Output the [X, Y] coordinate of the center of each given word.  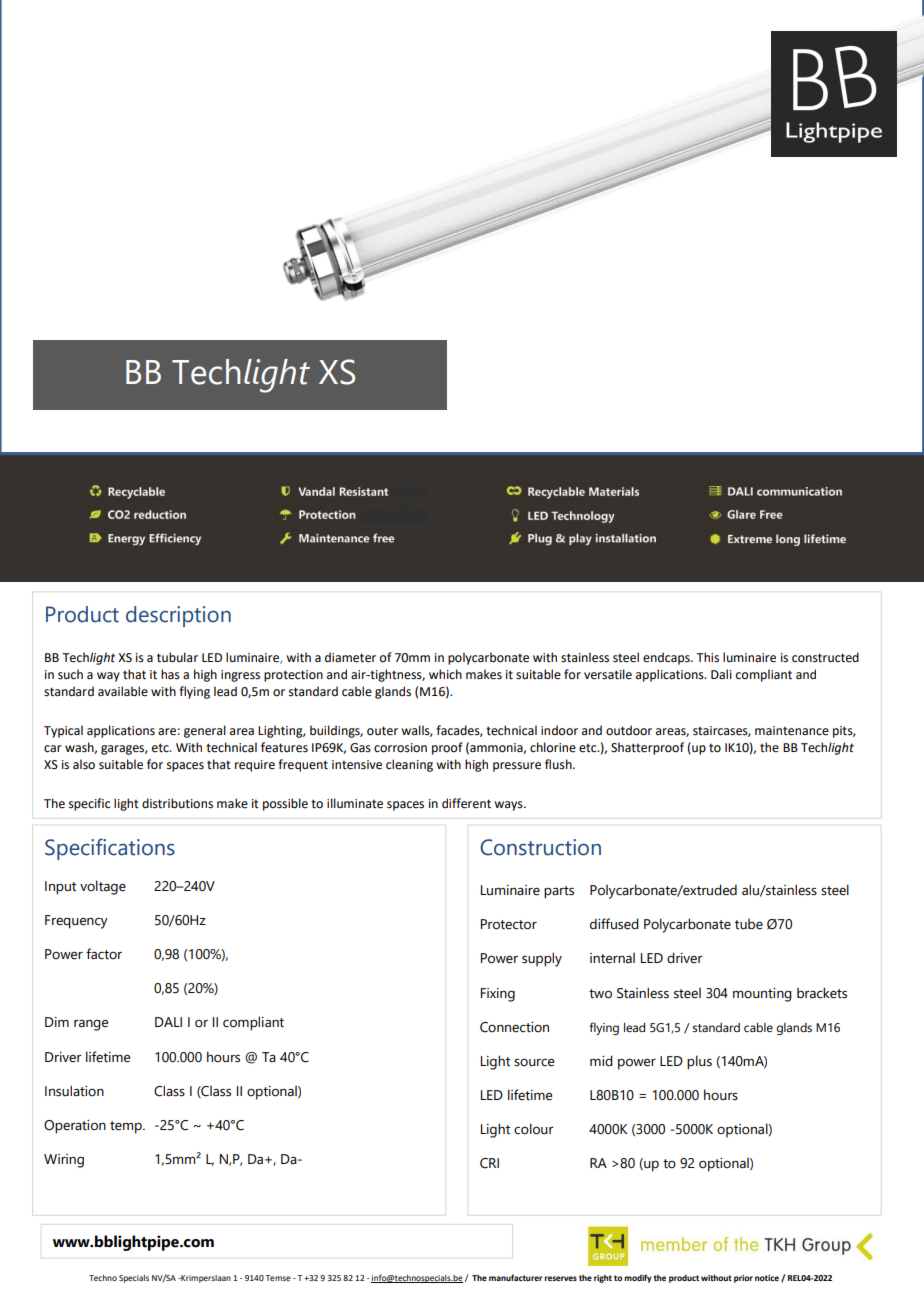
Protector [509, 924]
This [707, 657]
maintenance [792, 731]
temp [127, 1127]
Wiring [64, 1161]
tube [749, 924]
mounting [762, 995]
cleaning [409, 765]
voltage [103, 887]
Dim [57, 1022]
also [84, 764]
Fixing [498, 995]
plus [699, 1062]
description [178, 616]
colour [534, 1129]
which [445, 674]
